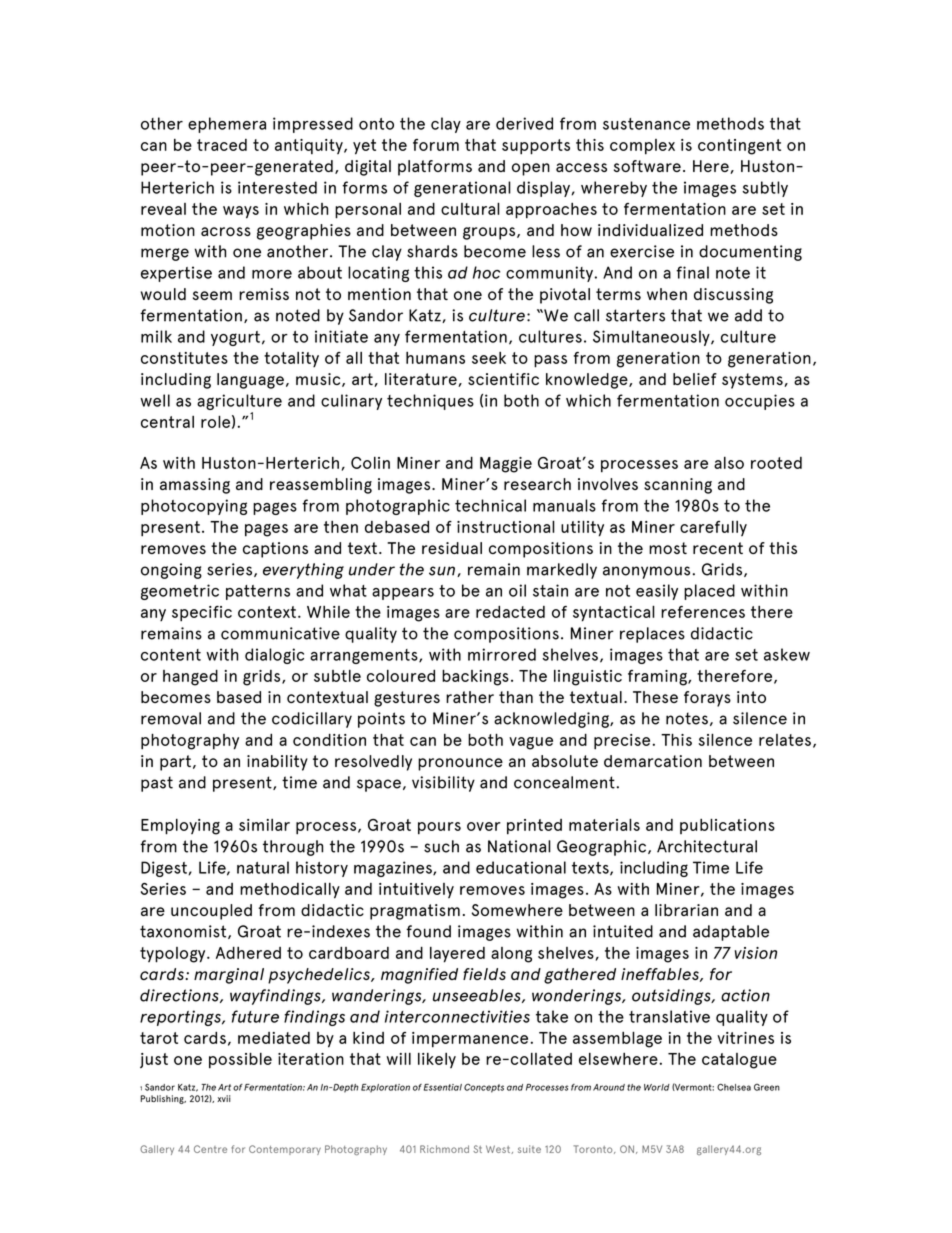 This page has height=1233, width=952. What do you see at coordinates (484, 1088) in the page?
I see `Concepts` at bounding box center [484, 1088].
